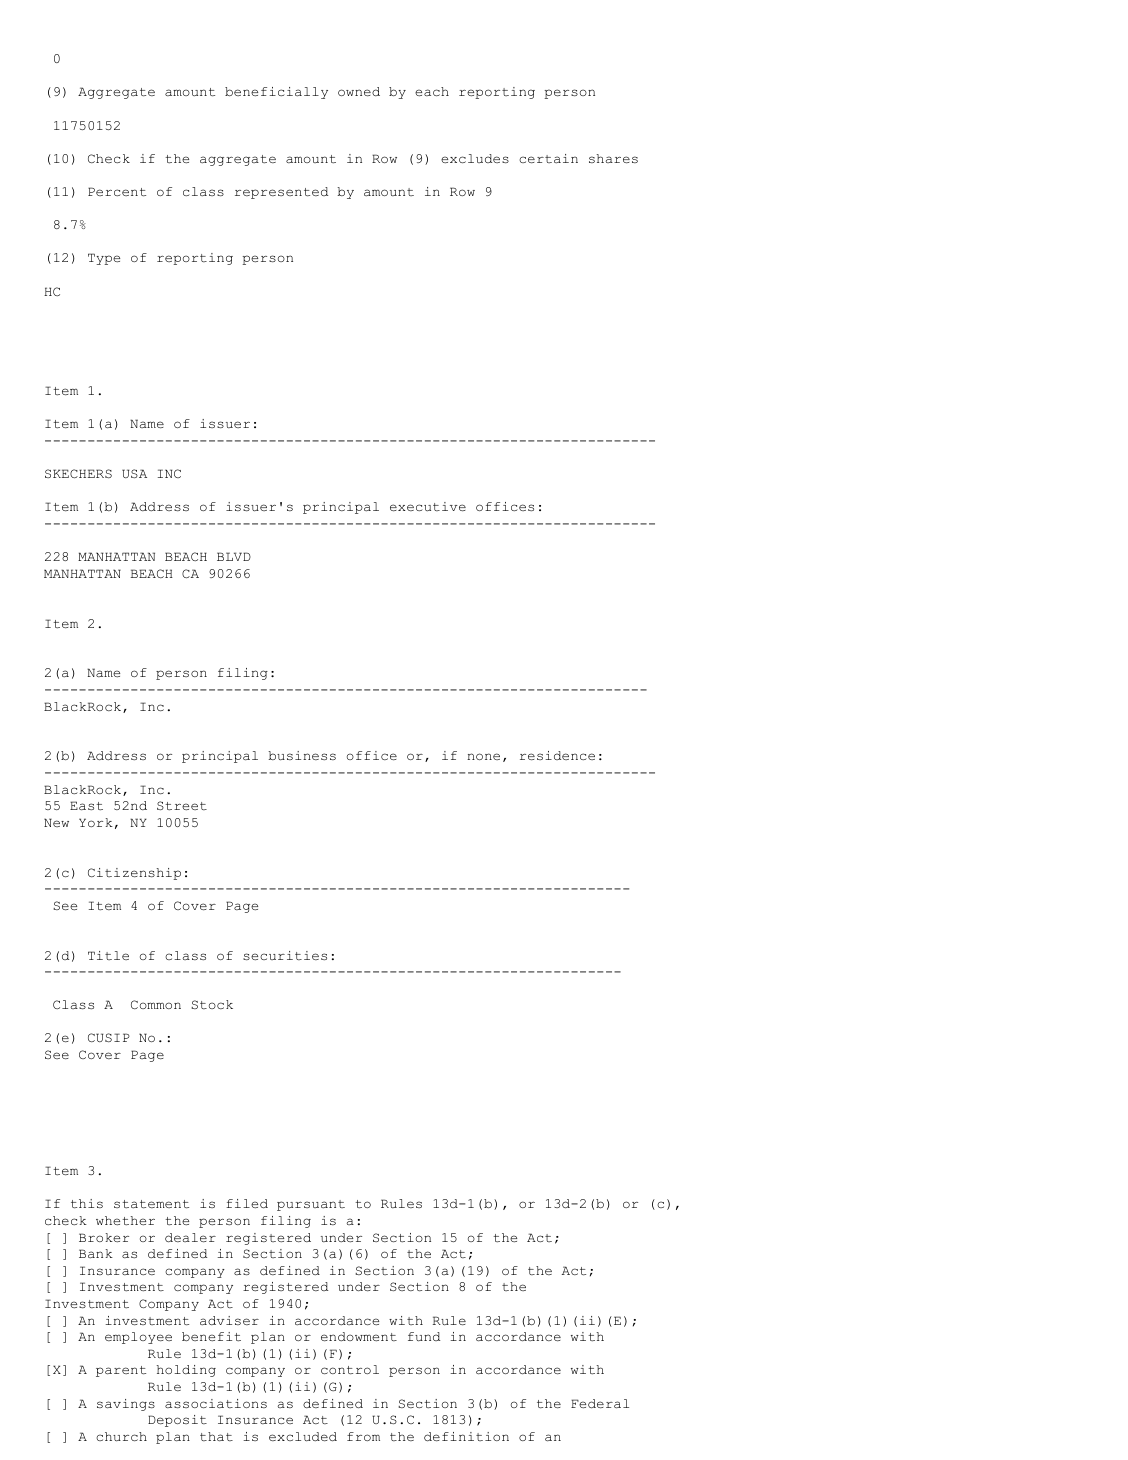  What do you see at coordinates (350, 1370) in the screenshot?
I see `control` at bounding box center [350, 1370].
